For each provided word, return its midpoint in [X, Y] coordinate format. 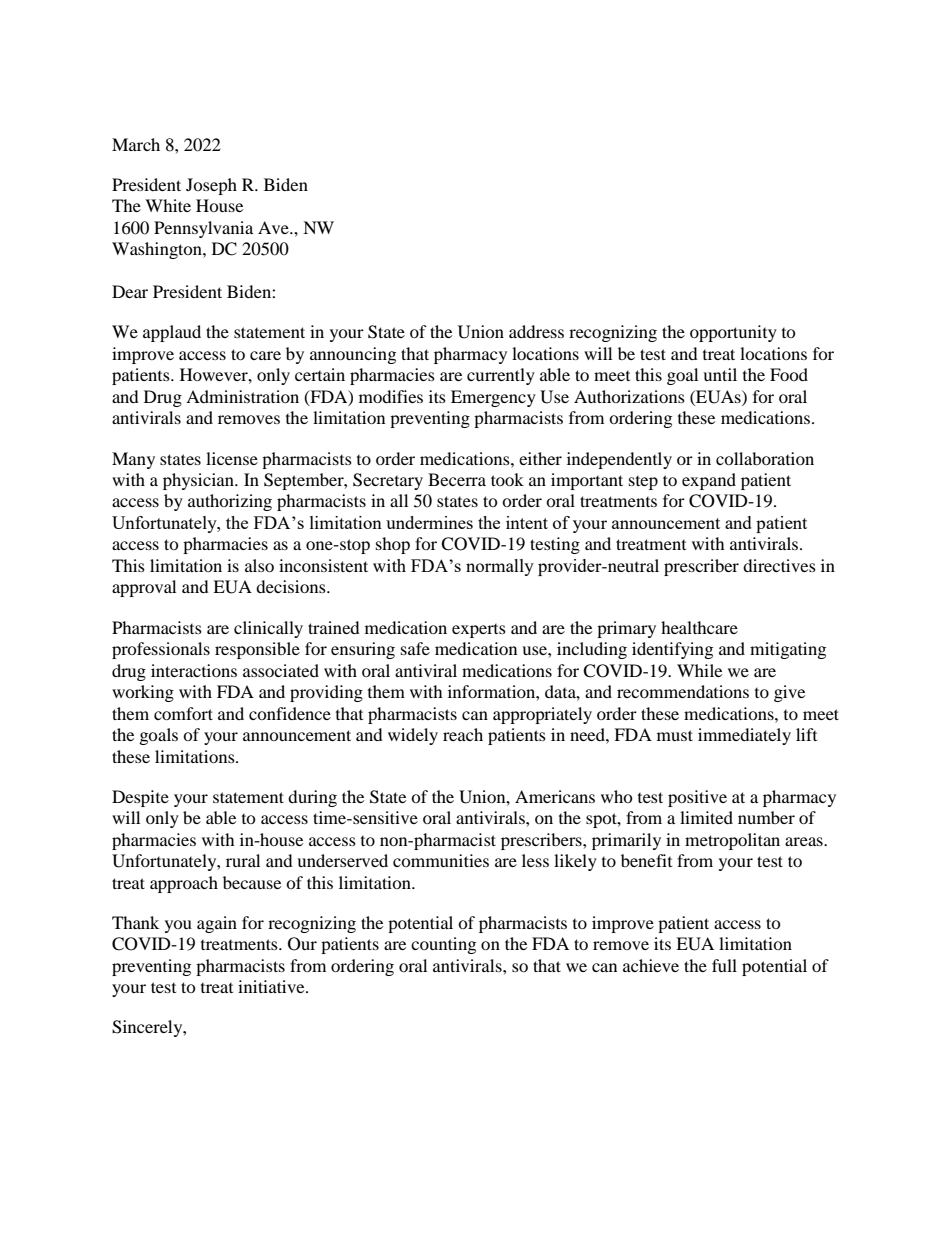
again [217, 924]
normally [500, 567]
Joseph [211, 186]
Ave [274, 227]
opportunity [733, 333]
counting [443, 945]
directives [779, 565]
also [259, 565]
